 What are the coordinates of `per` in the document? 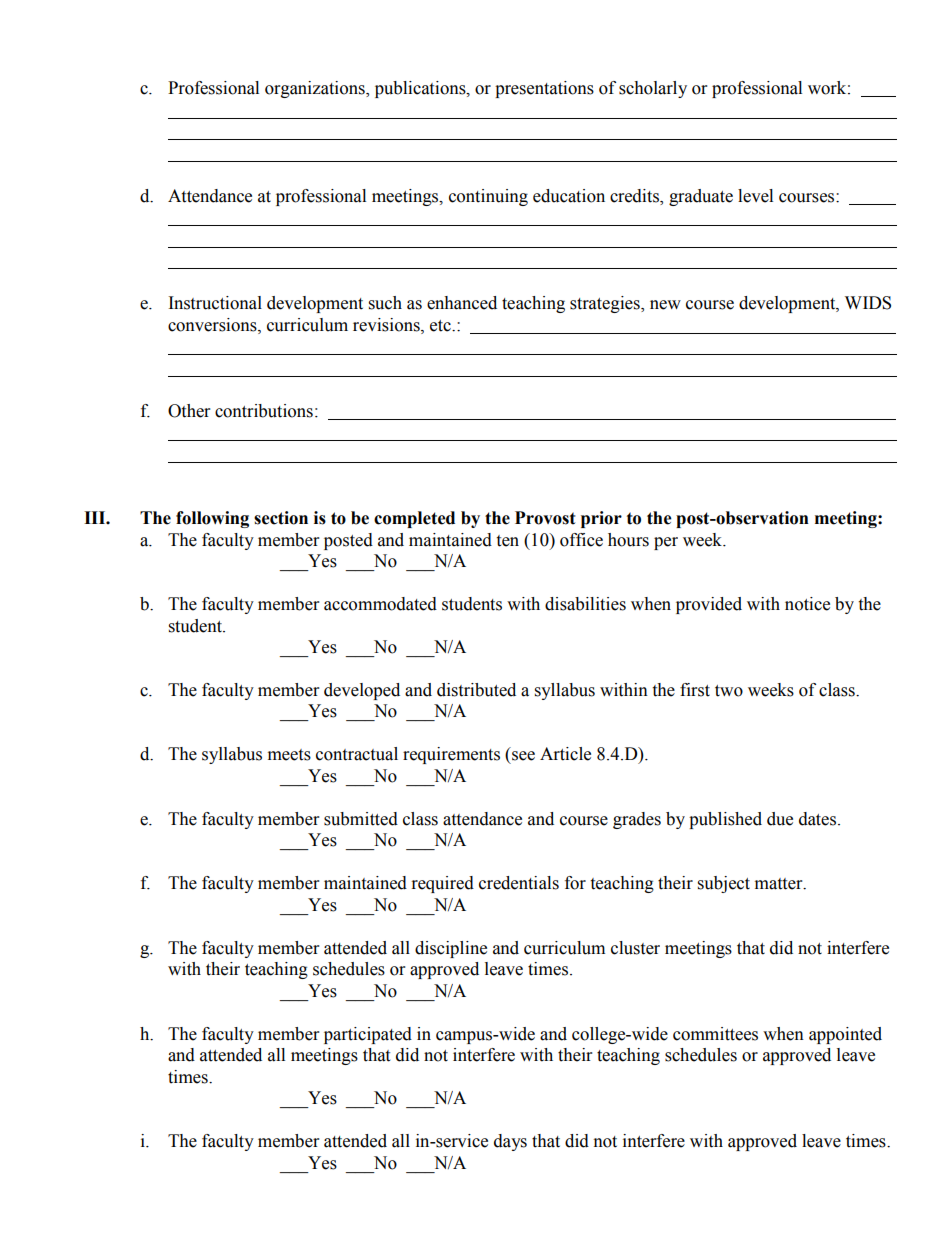 It's located at (666, 543).
